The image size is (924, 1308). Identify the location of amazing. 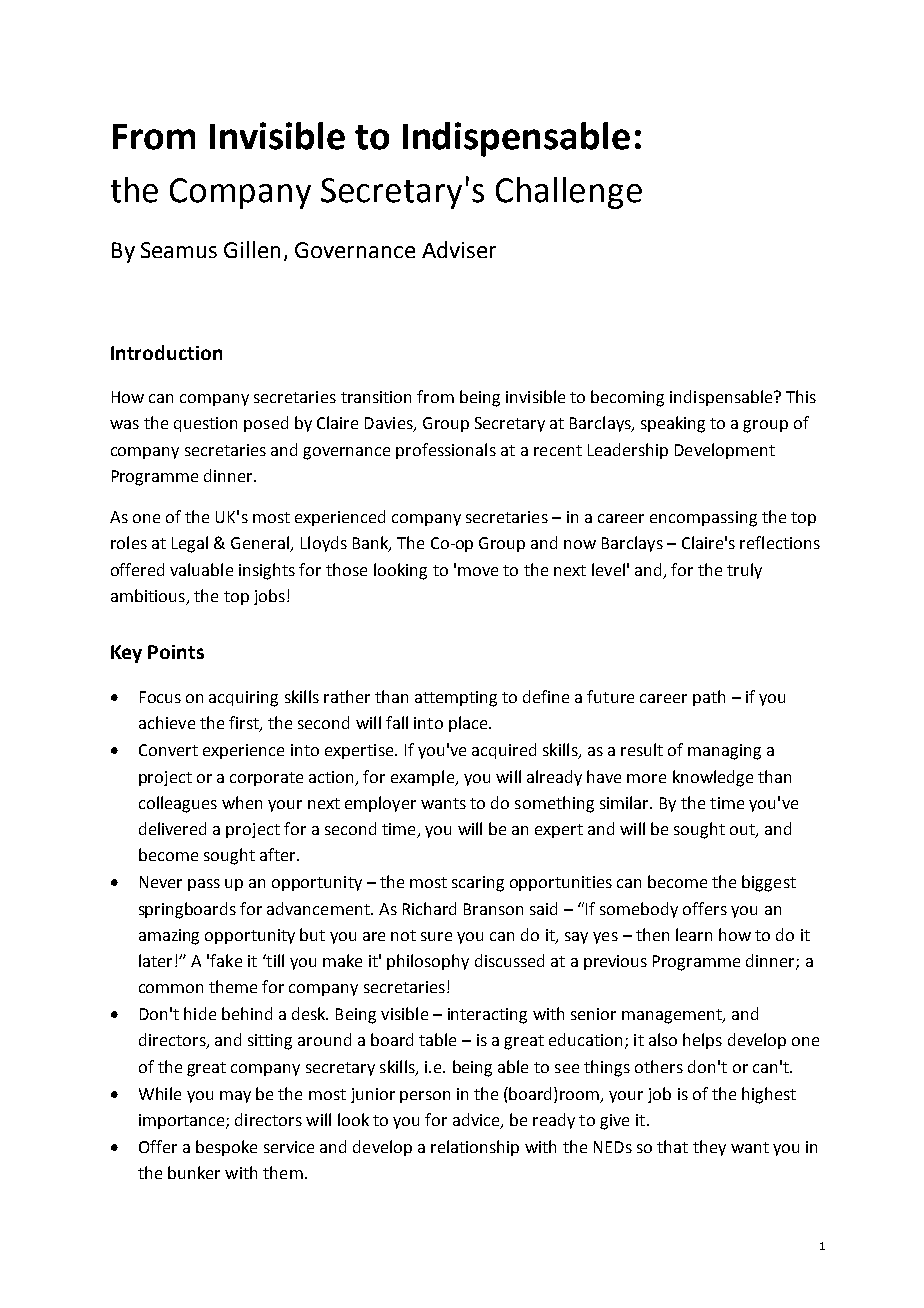
(169, 937).
